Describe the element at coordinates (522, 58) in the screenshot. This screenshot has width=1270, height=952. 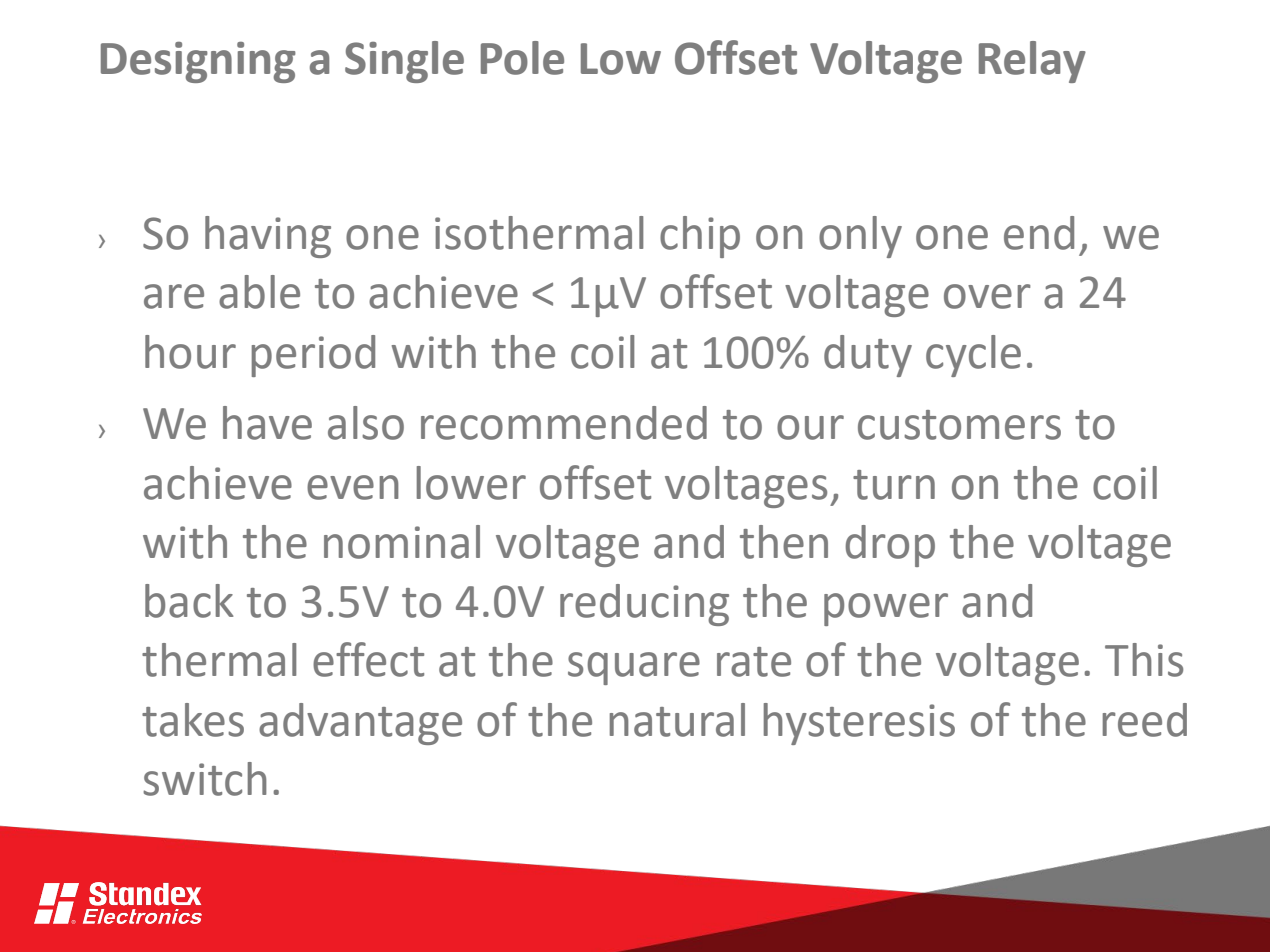
I see `Pole` at that location.
